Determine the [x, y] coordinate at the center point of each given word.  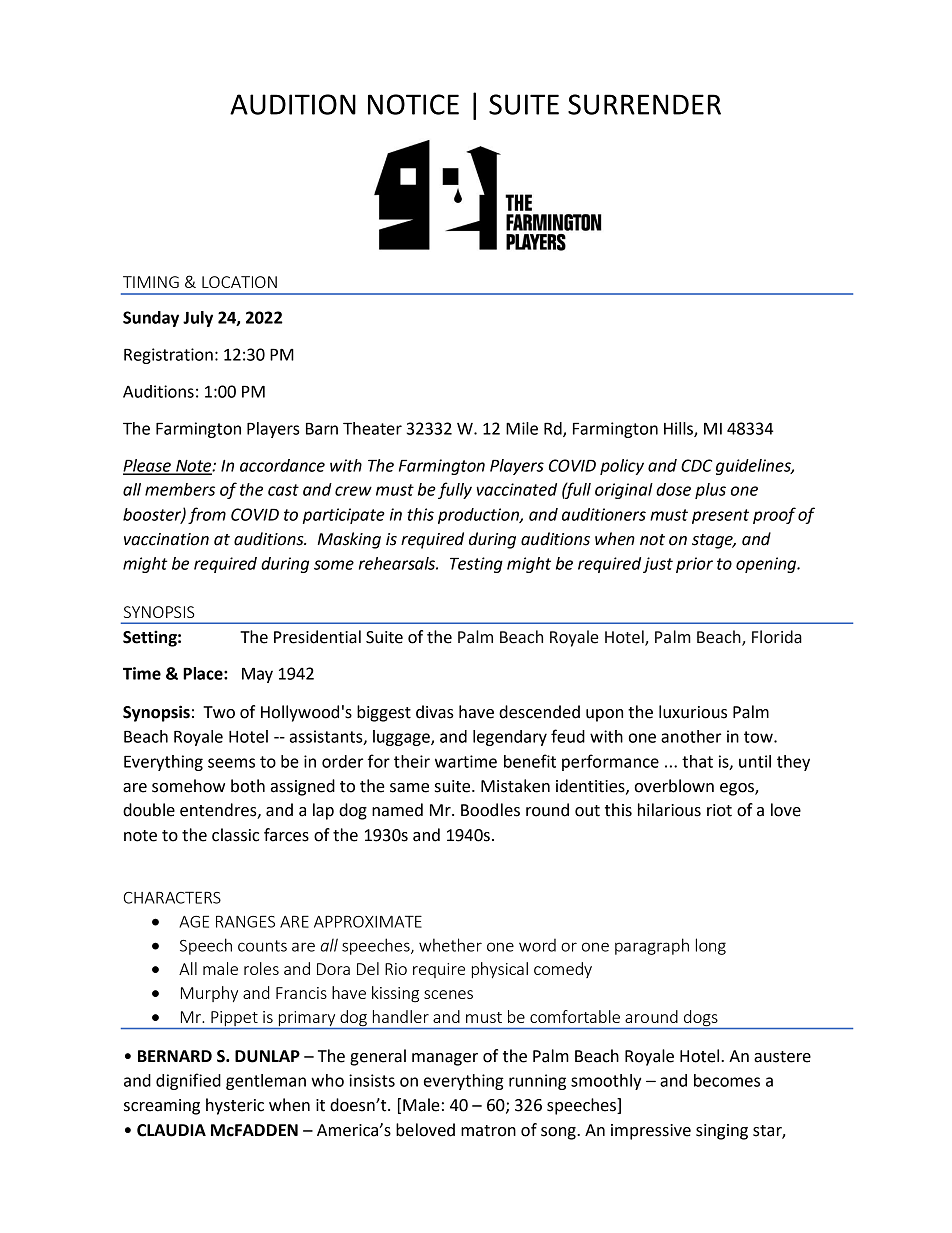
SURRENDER [644, 104]
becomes [727, 1080]
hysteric [235, 1106]
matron [488, 1131]
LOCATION [239, 282]
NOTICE [413, 104]
